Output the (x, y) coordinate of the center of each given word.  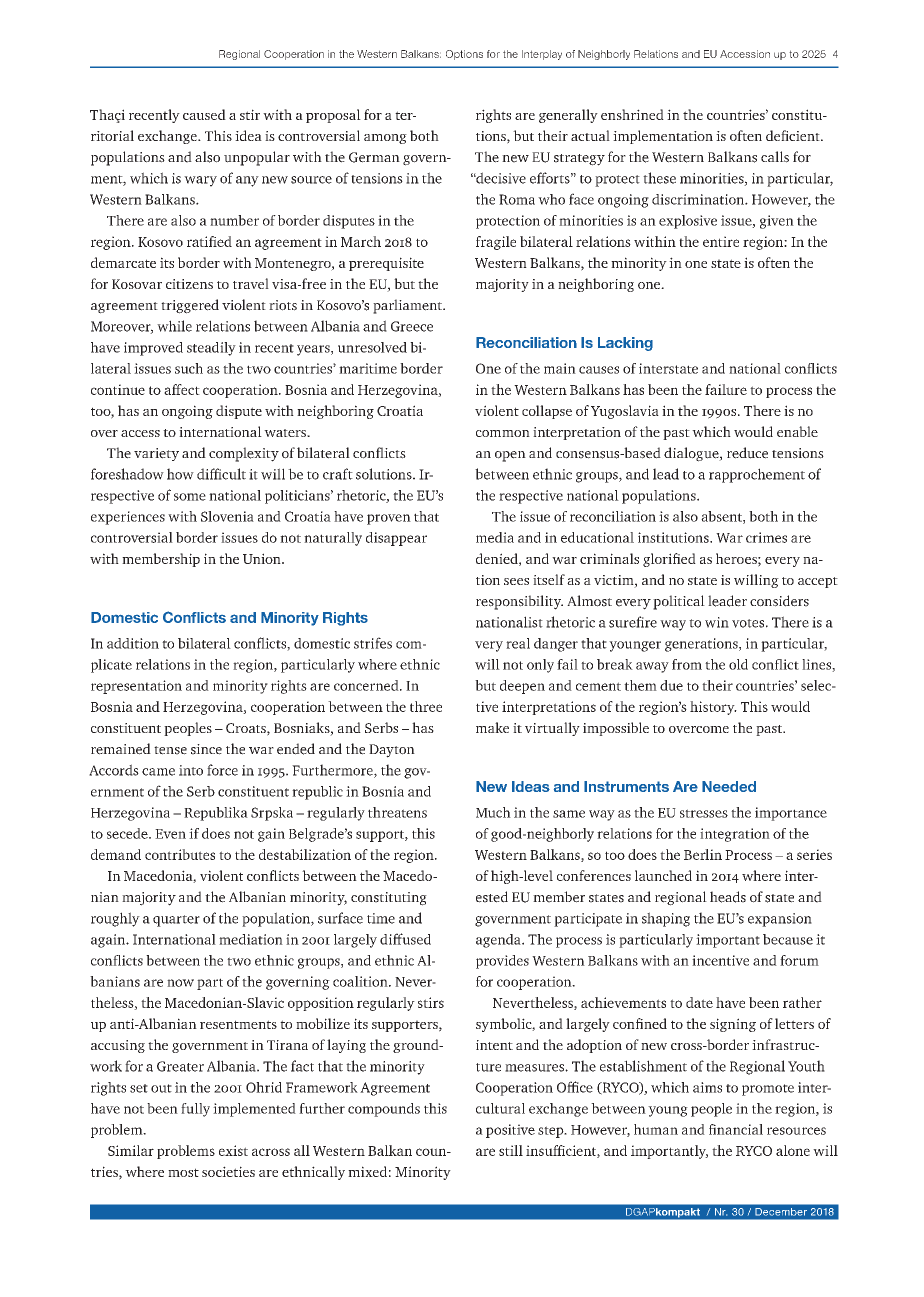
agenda (499, 941)
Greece (412, 326)
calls (775, 157)
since (206, 749)
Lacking (625, 344)
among (385, 139)
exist (233, 1150)
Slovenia (227, 516)
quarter (176, 921)
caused (204, 114)
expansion (780, 920)
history (713, 708)
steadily (211, 349)
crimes (766, 537)
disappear (396, 539)
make (492, 727)
